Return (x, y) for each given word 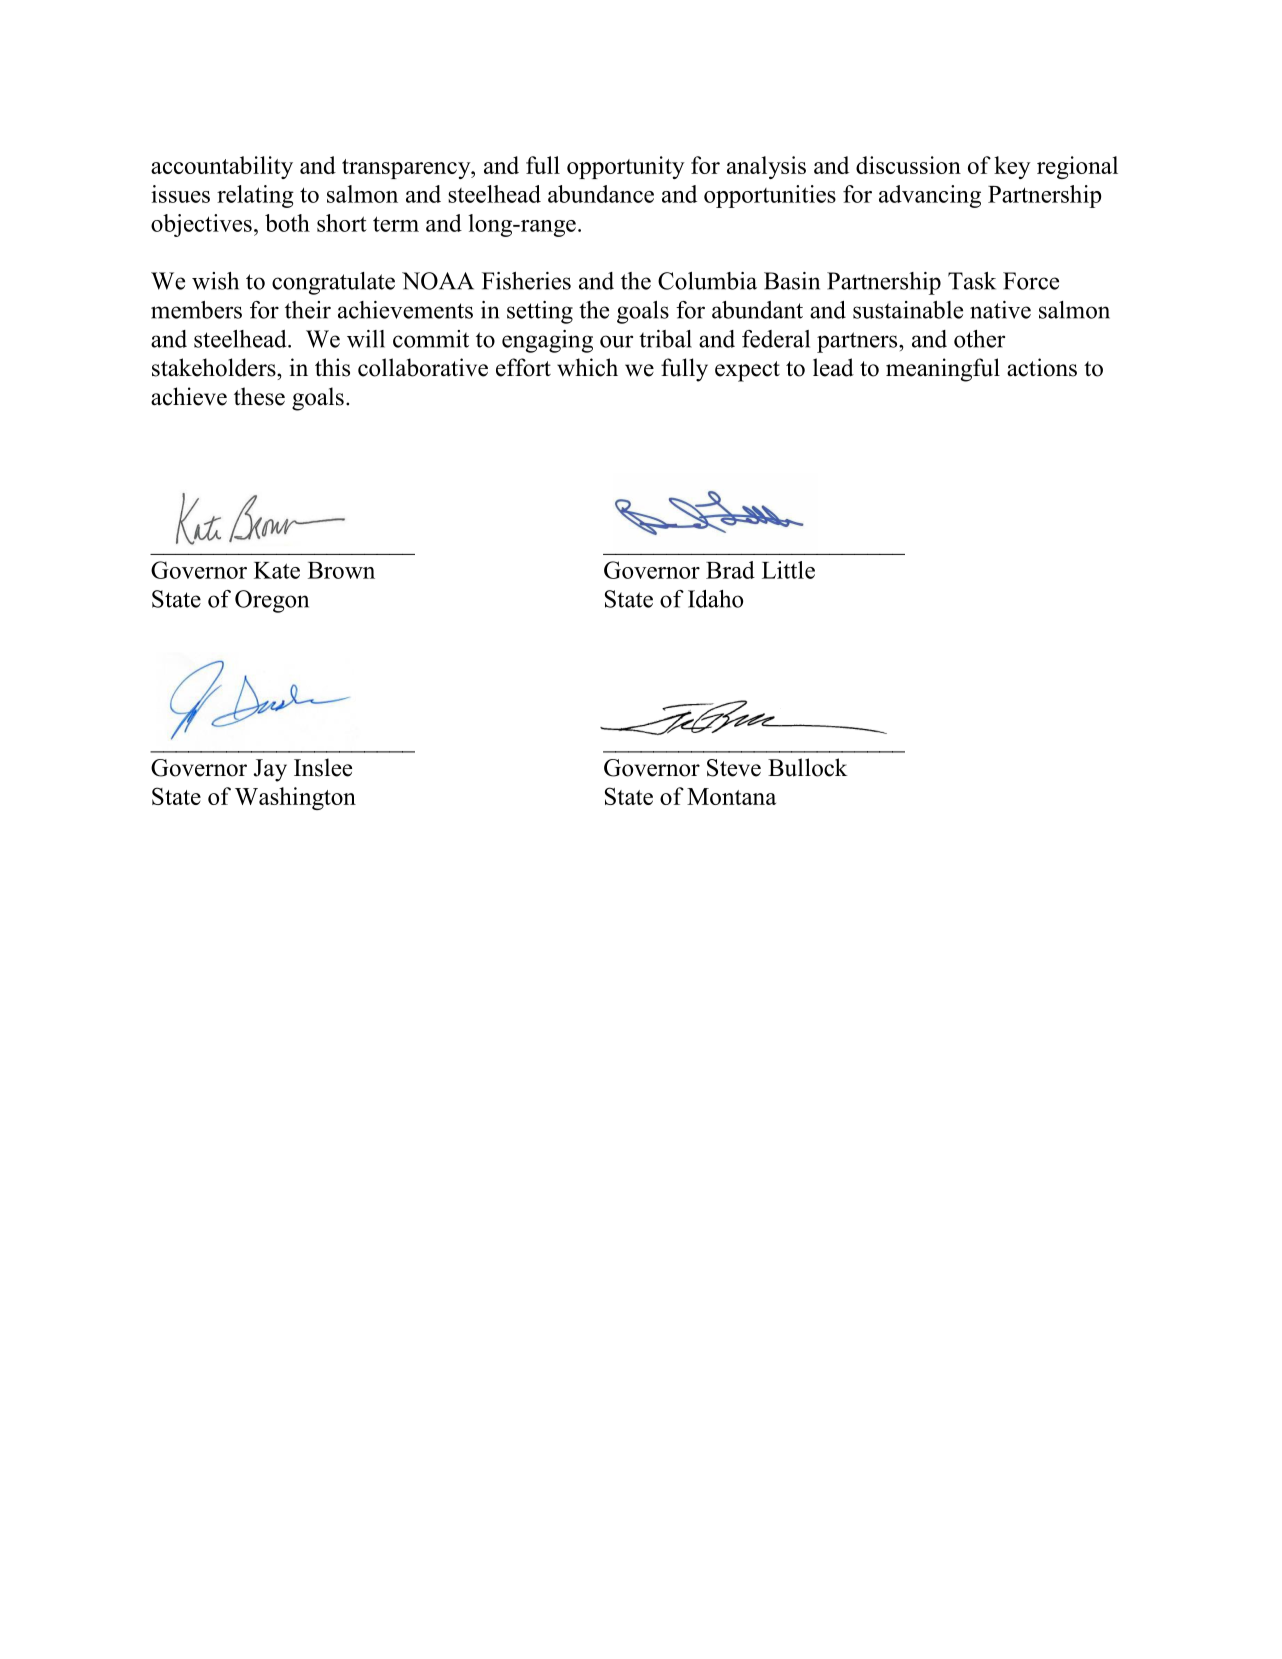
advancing (930, 196)
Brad (730, 570)
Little (788, 570)
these (259, 396)
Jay (270, 770)
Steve (734, 768)
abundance (601, 194)
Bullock (808, 767)
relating (255, 196)
